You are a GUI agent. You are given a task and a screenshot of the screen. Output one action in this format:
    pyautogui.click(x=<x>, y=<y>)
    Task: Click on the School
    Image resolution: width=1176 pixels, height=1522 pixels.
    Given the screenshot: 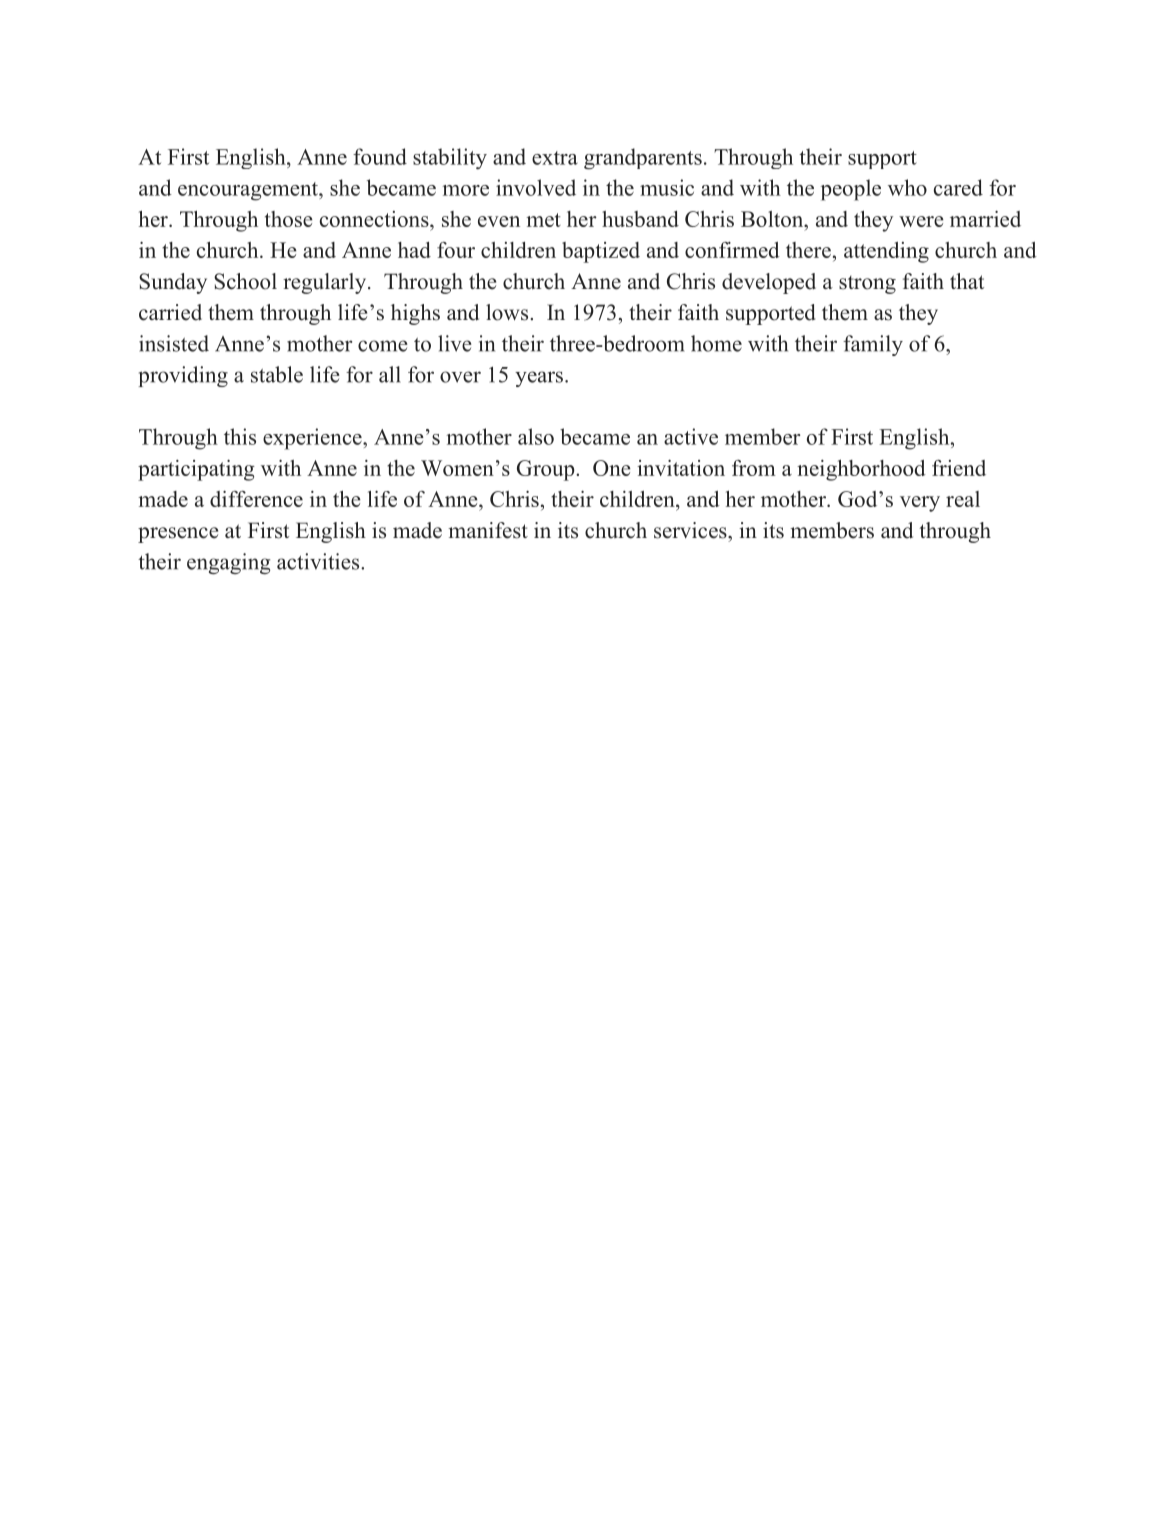 What is the action you would take?
    pyautogui.click(x=245, y=281)
